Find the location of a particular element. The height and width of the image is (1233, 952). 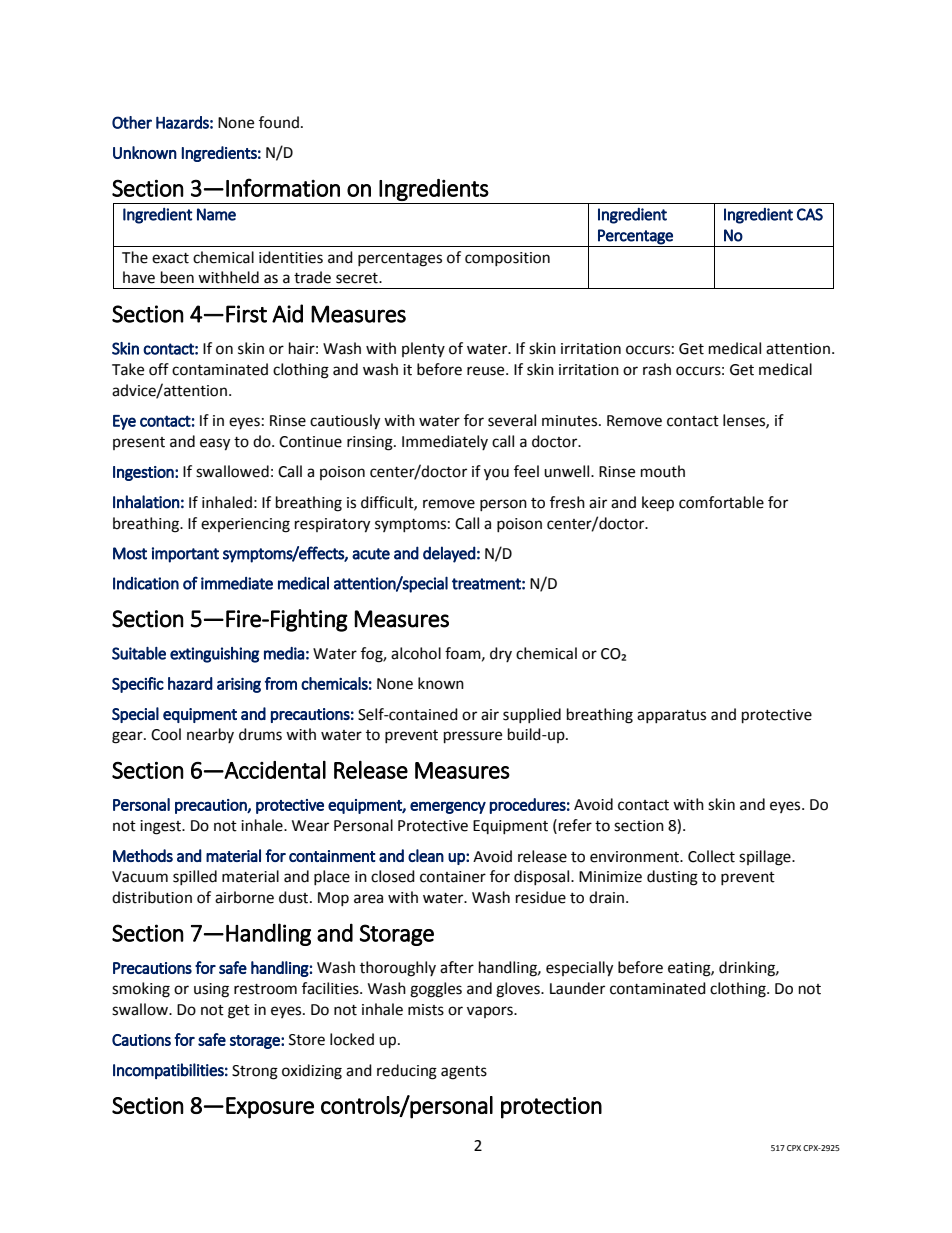

extinguishing is located at coordinates (214, 655).
